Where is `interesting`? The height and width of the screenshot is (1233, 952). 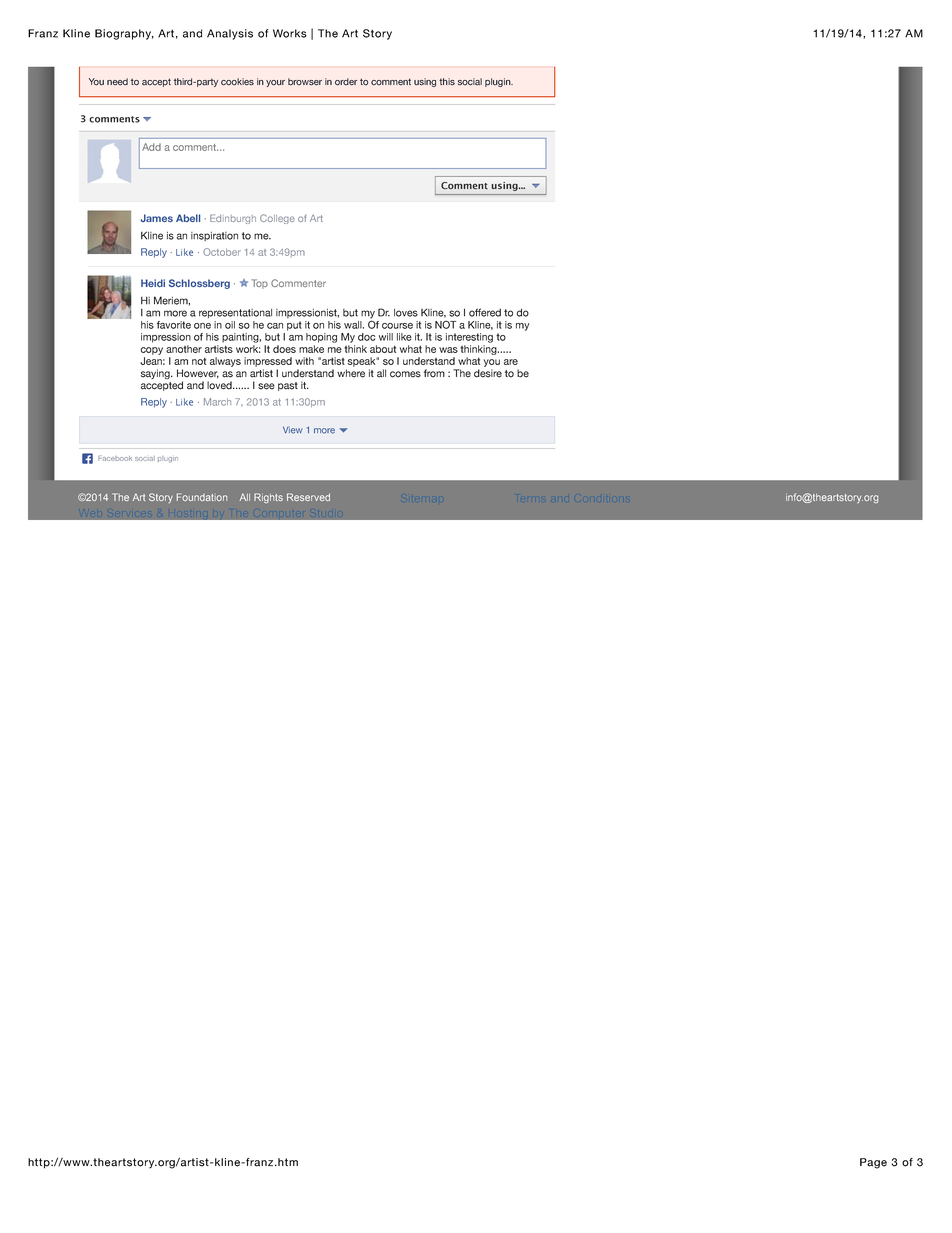 interesting is located at coordinates (469, 338).
